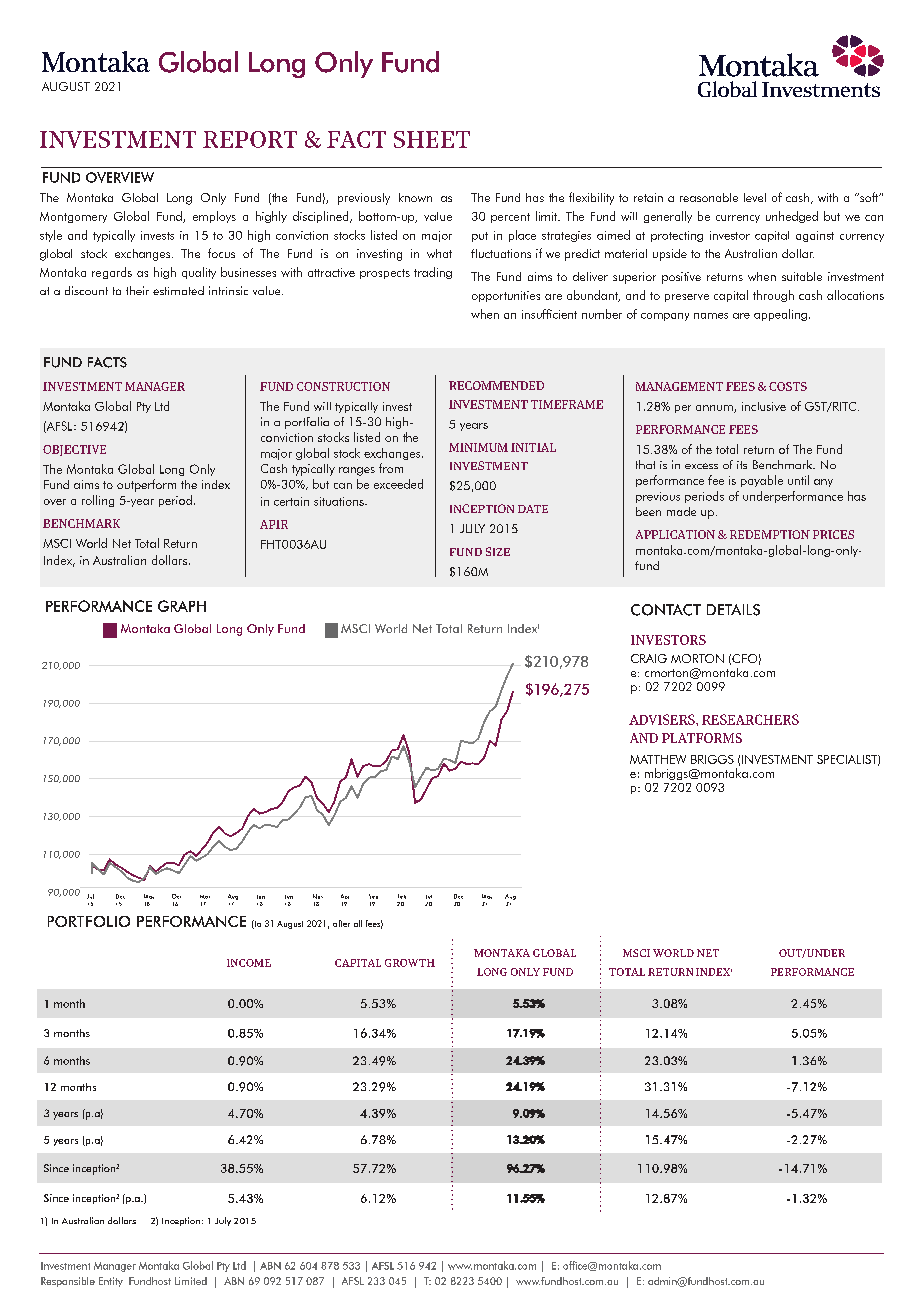 The image size is (924, 1308). What do you see at coordinates (410, 963) in the page?
I see `GROWTH` at bounding box center [410, 963].
